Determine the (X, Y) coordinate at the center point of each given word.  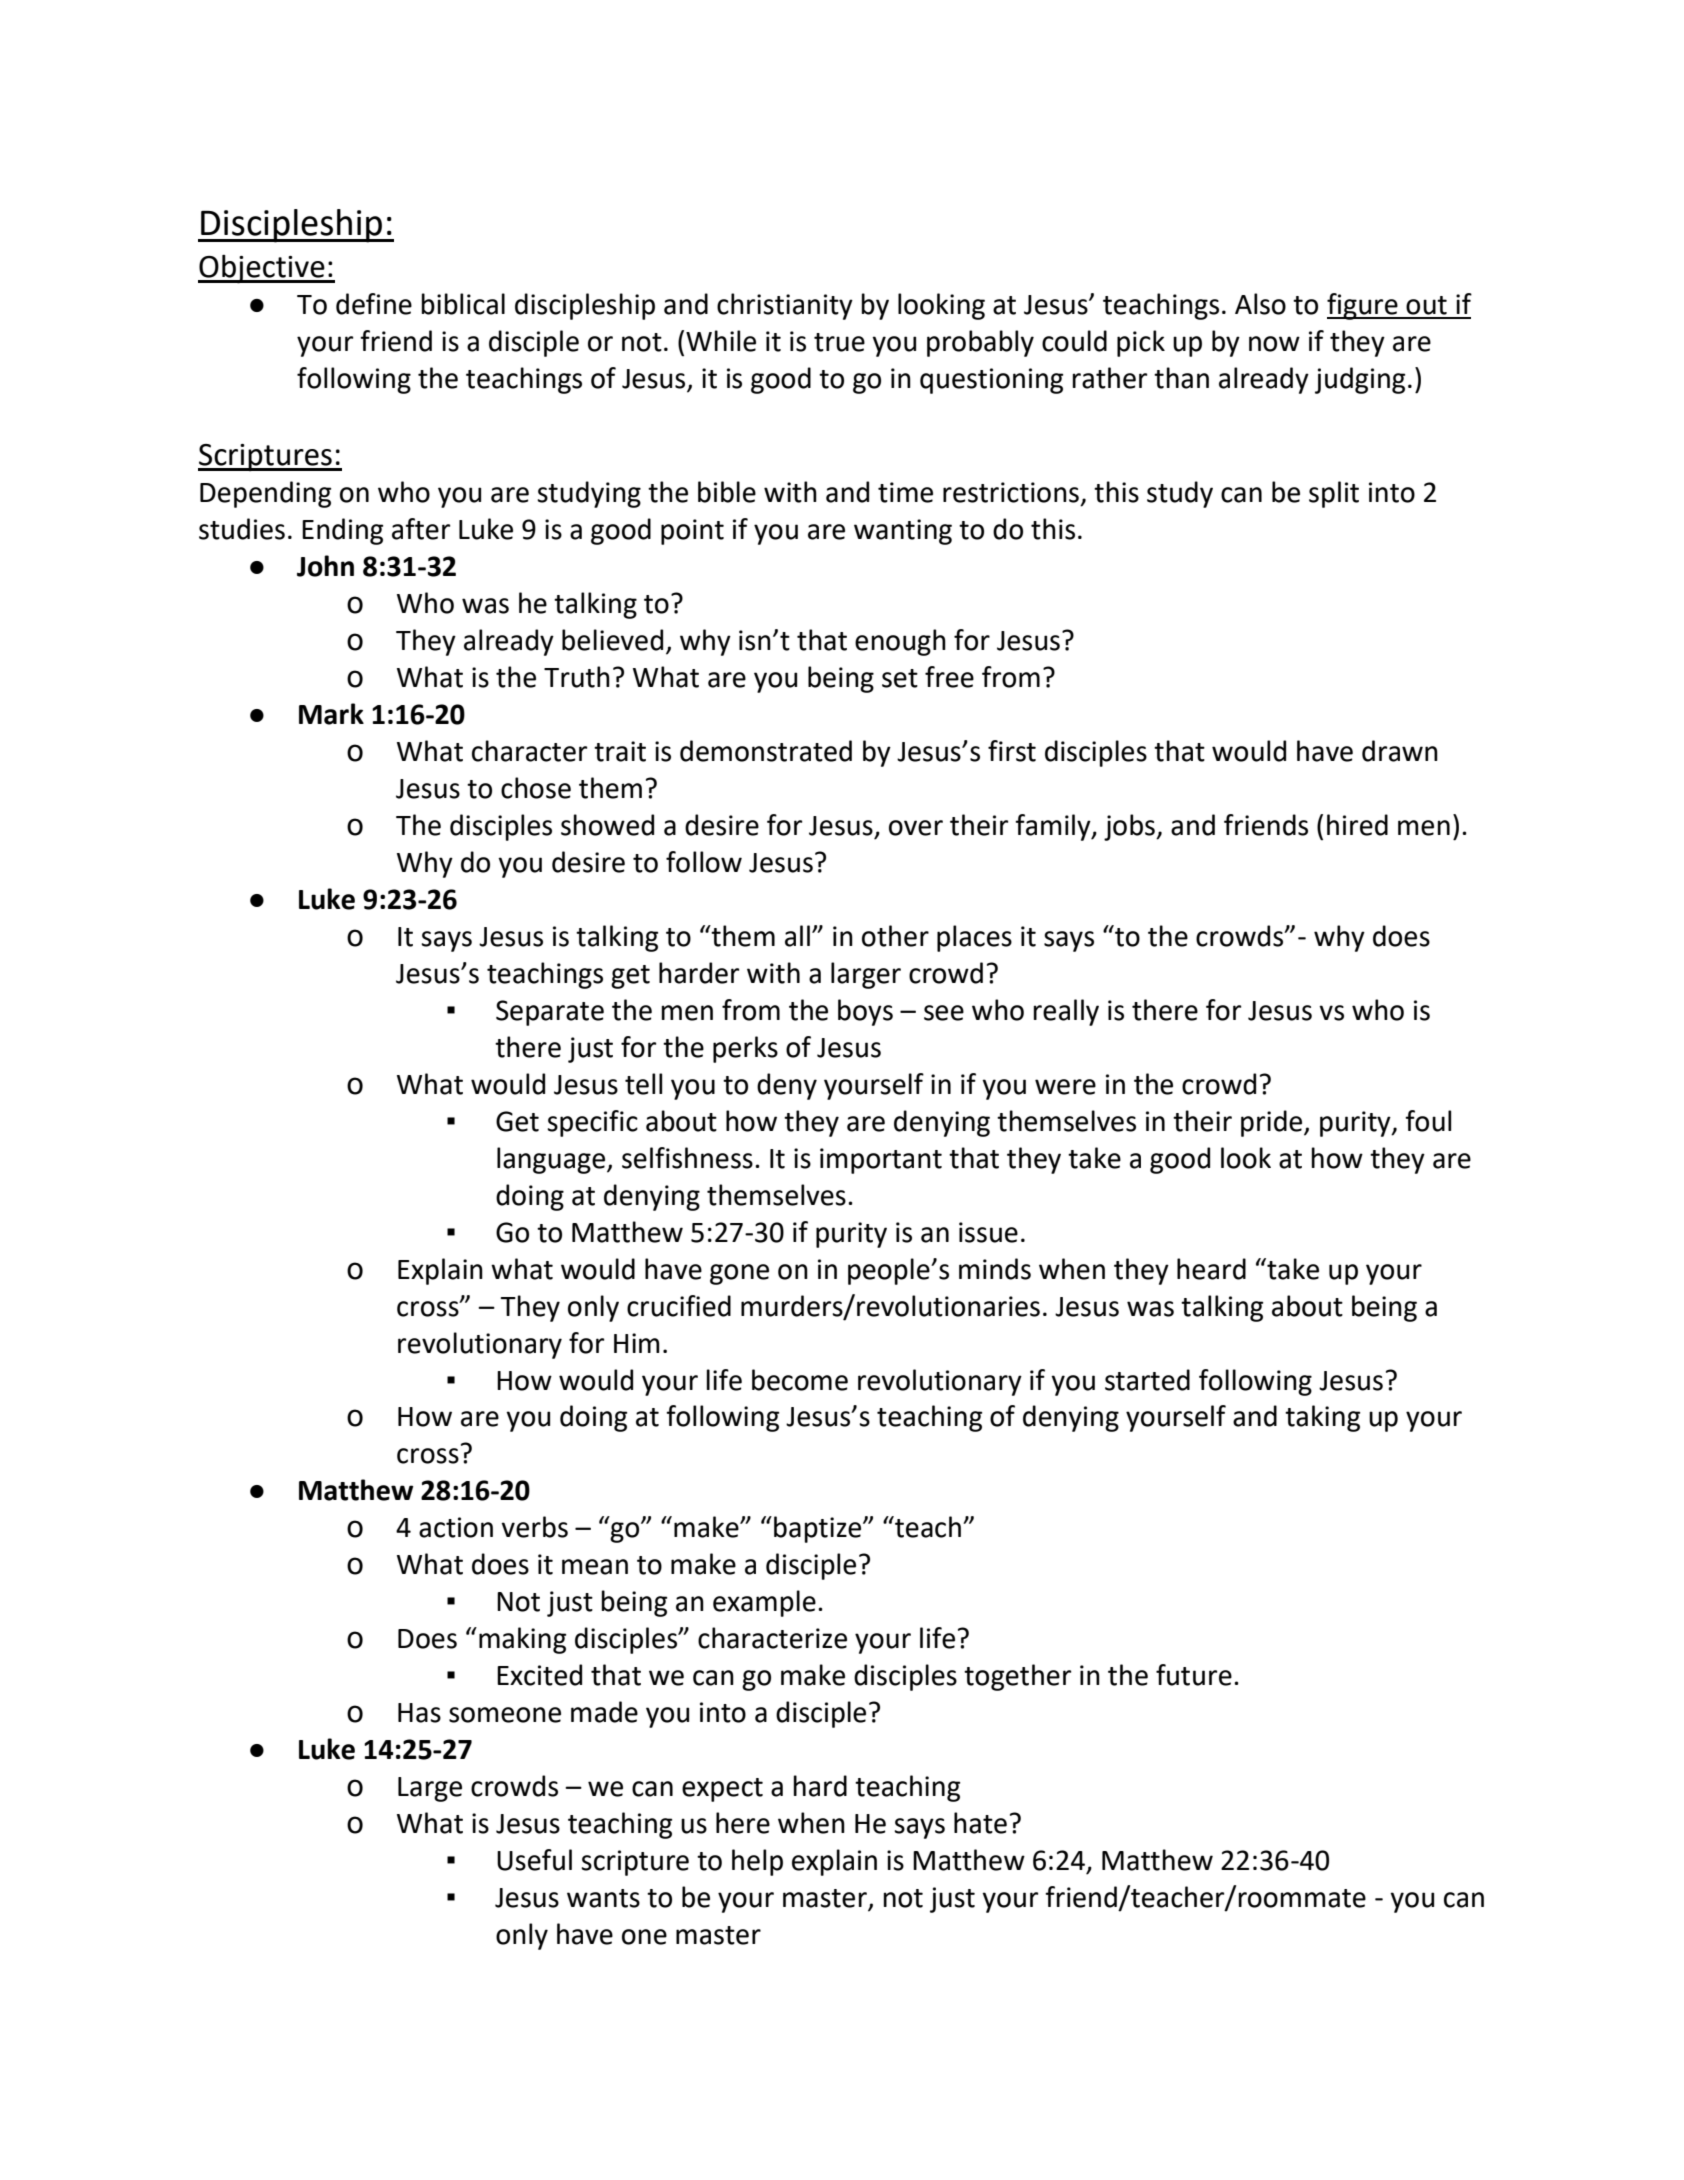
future (1194, 1675)
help (757, 1862)
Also (1260, 304)
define (374, 304)
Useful (534, 1860)
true (839, 342)
